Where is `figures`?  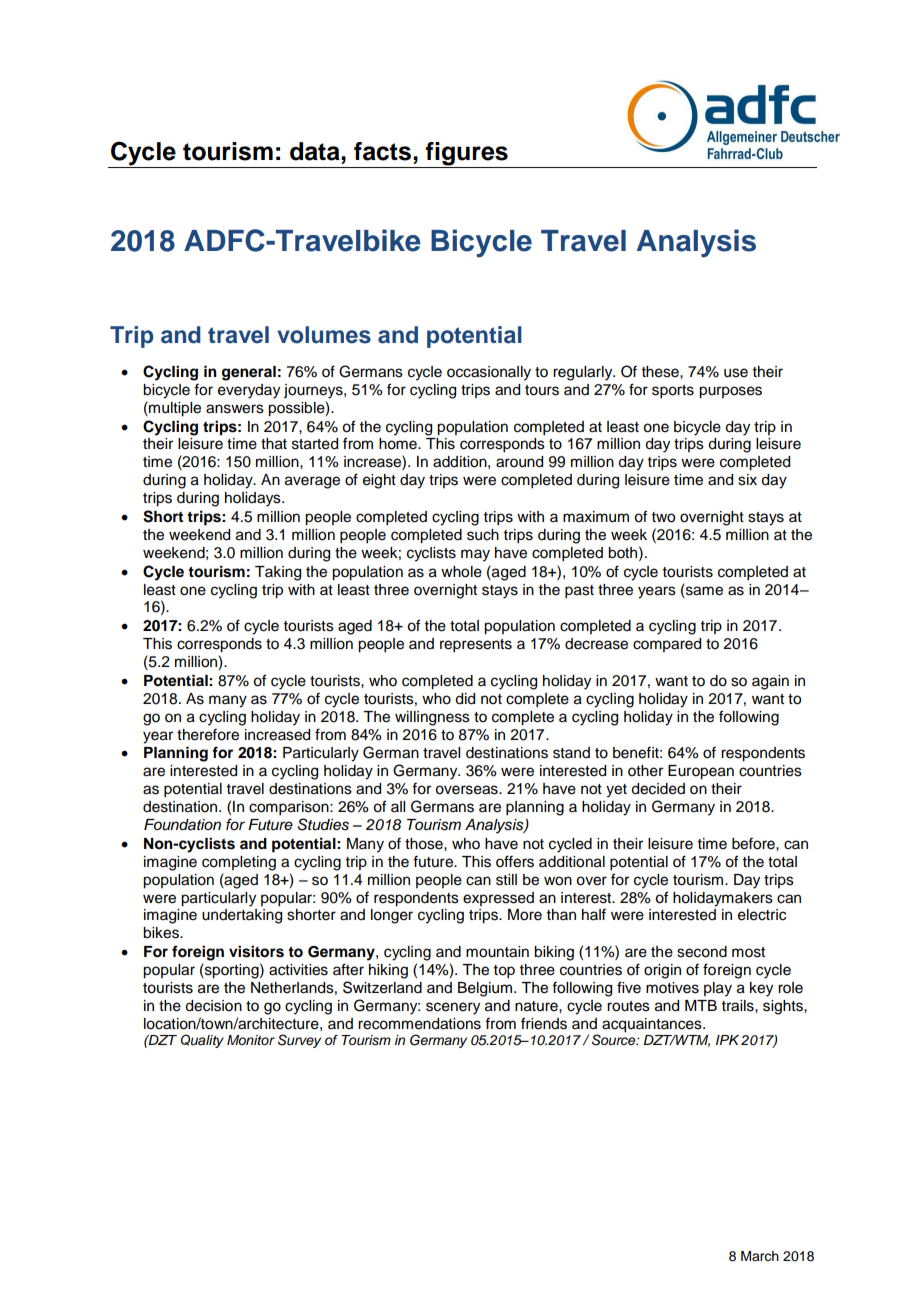 figures is located at coordinates (467, 155).
